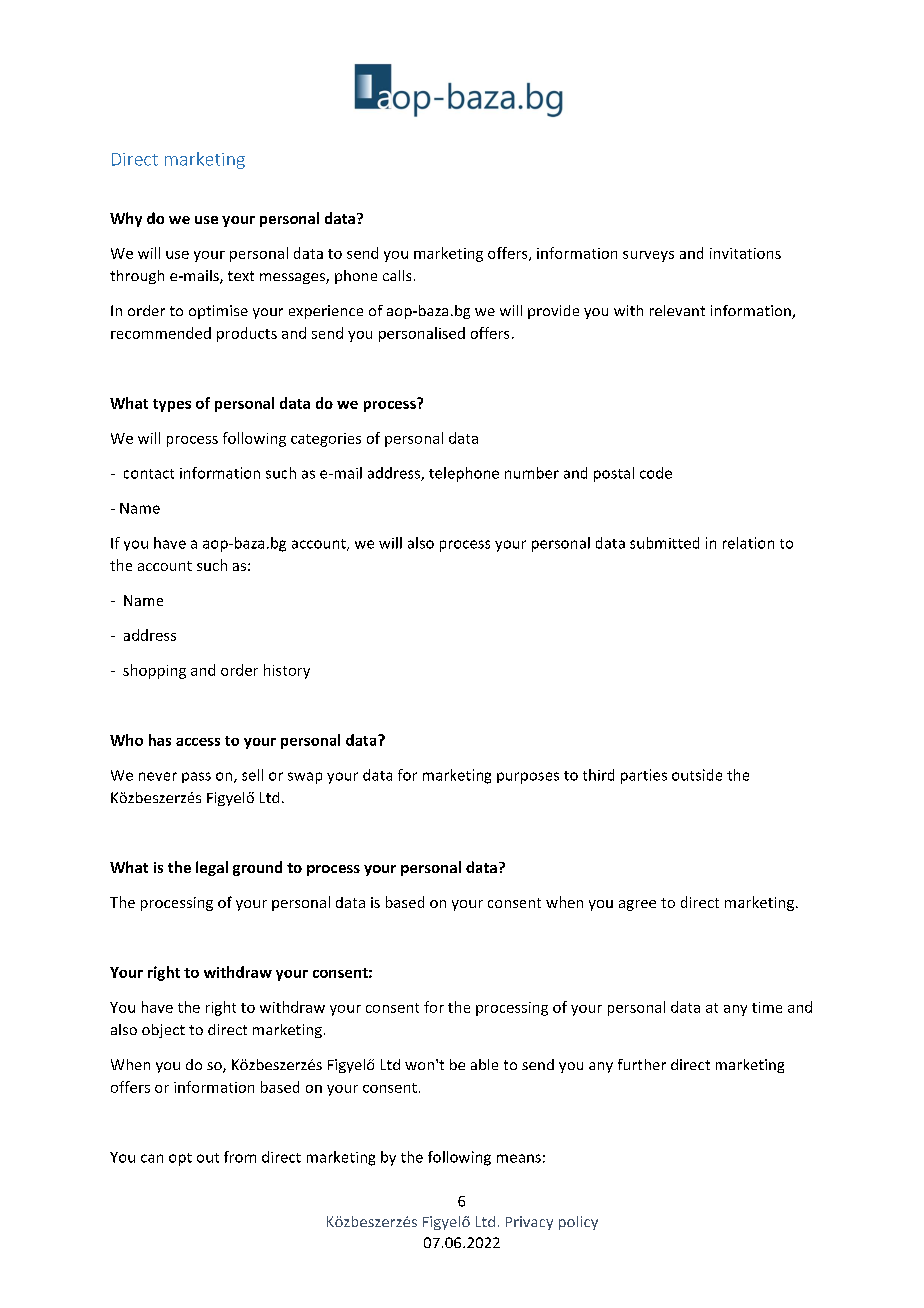 The height and width of the page is (1308, 924). Describe the element at coordinates (241, 276) in the page. I see `text` at that location.
